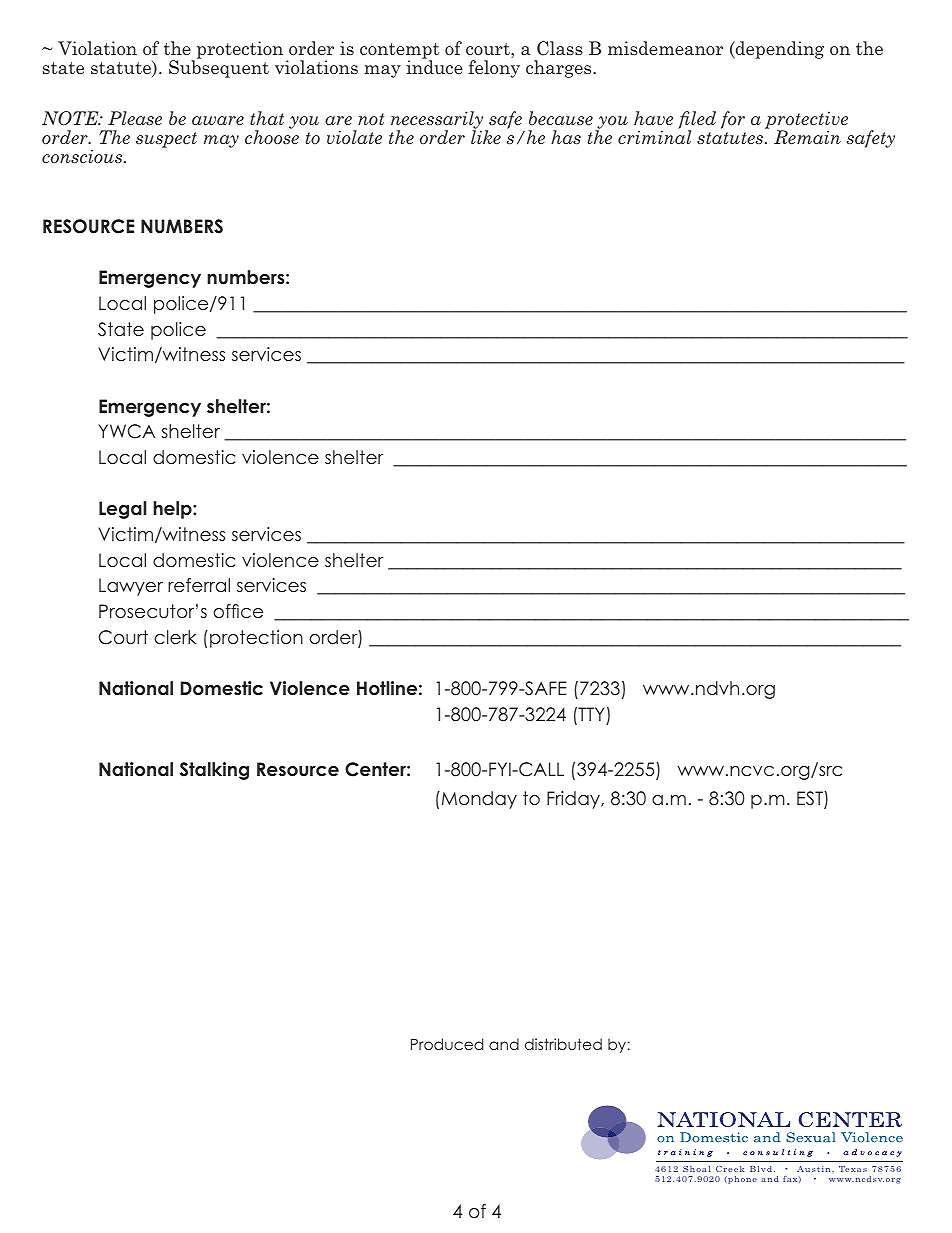 The height and width of the screenshot is (1233, 952). I want to click on like, so click(486, 136).
